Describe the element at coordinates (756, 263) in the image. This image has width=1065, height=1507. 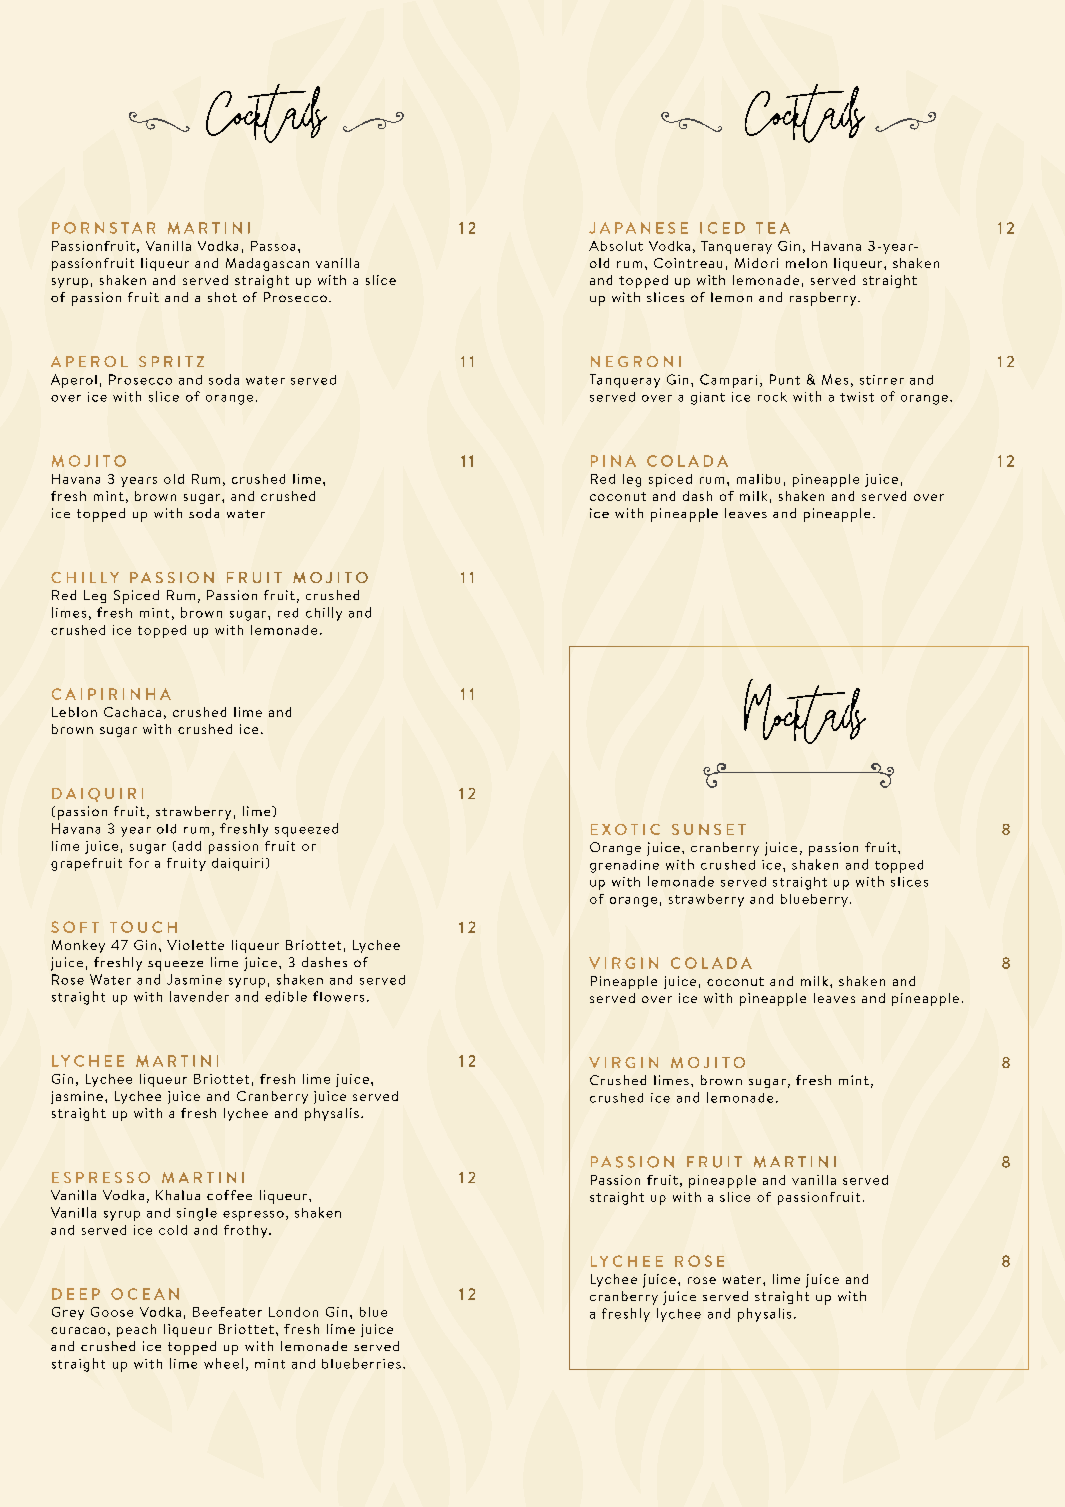
I see `Midori` at that location.
